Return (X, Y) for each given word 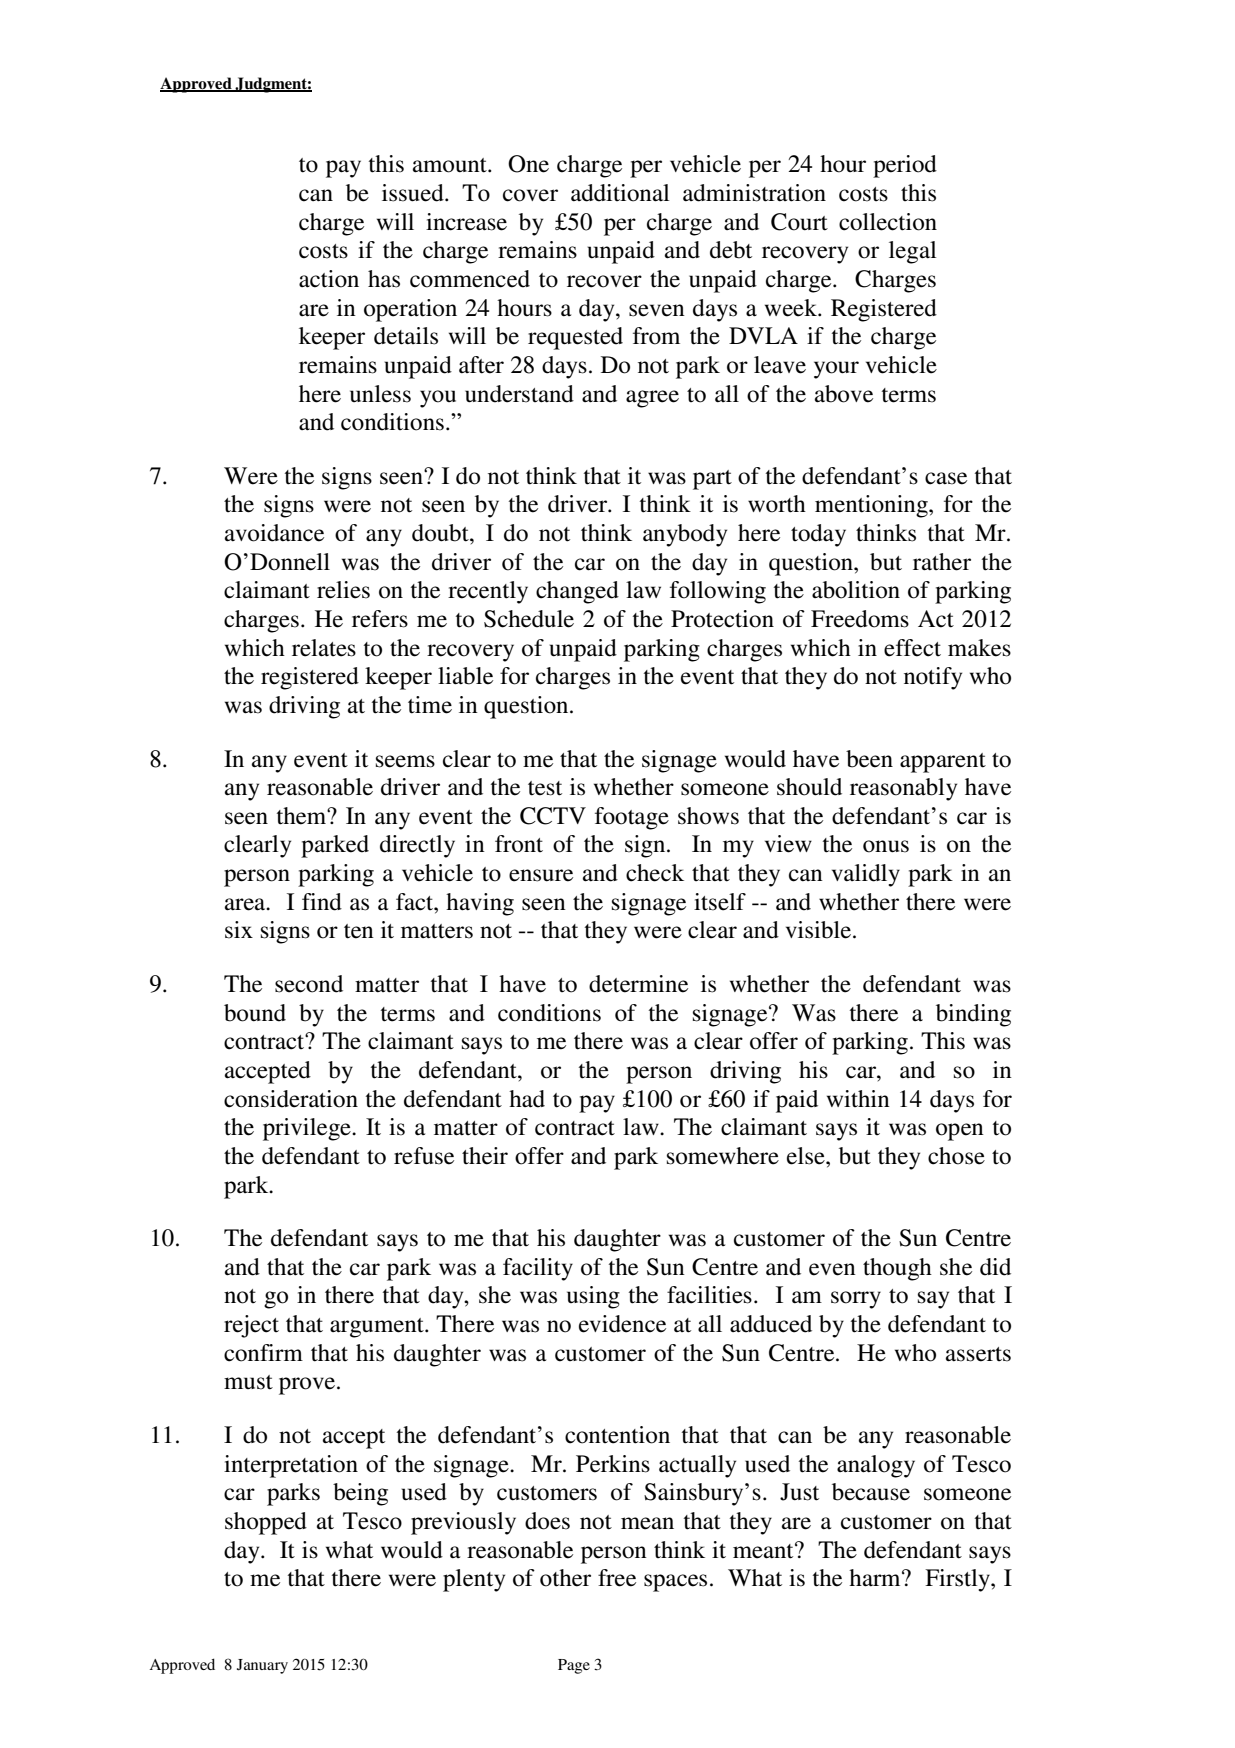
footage (632, 818)
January (262, 1666)
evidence (622, 1324)
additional (620, 193)
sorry (856, 1300)
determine (638, 984)
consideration (291, 1099)
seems (405, 761)
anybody (685, 535)
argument (378, 1328)
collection (888, 222)
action (329, 279)
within (858, 1098)
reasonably (903, 789)
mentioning (872, 506)
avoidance (274, 533)
